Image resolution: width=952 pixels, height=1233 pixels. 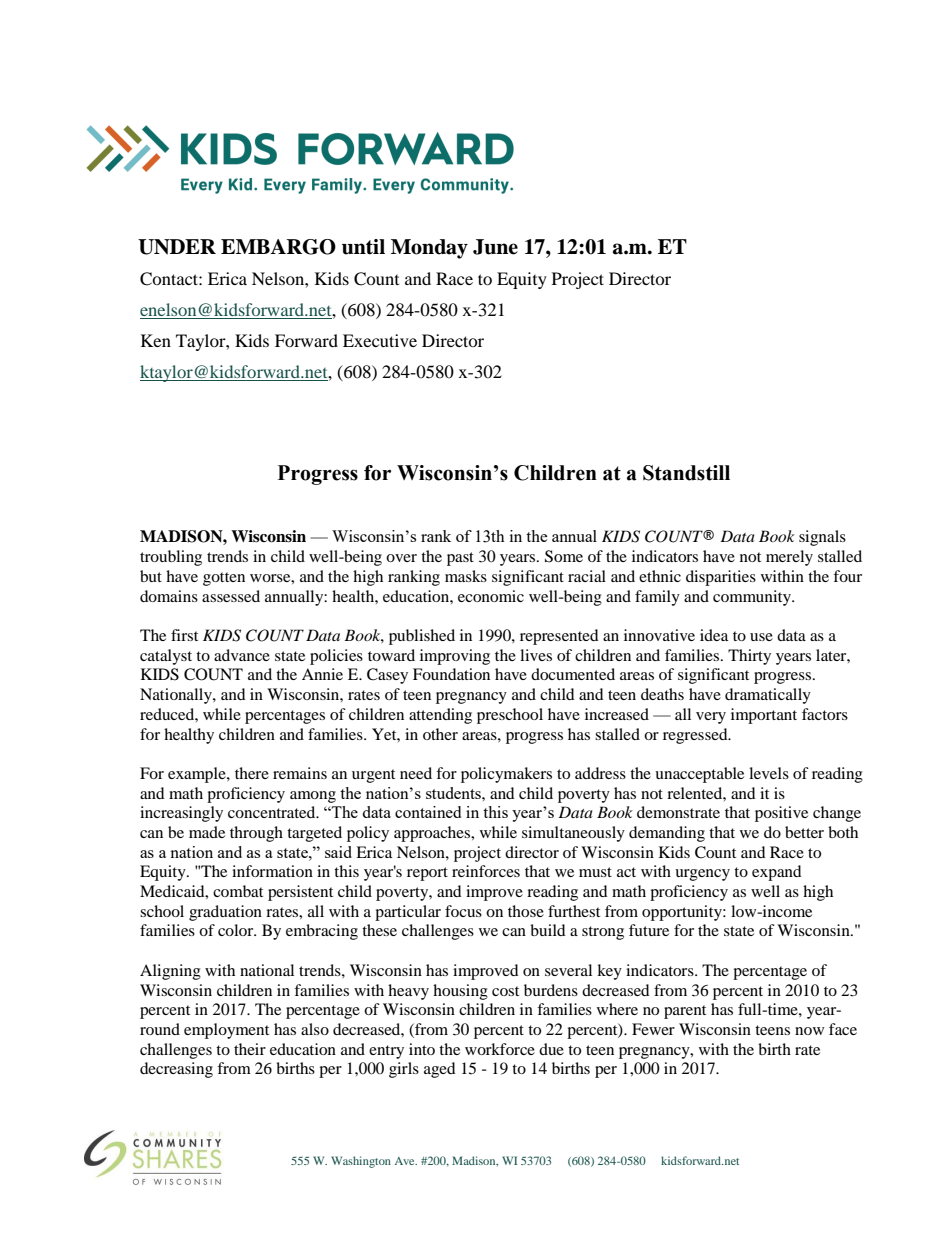 I want to click on through, so click(x=256, y=834).
